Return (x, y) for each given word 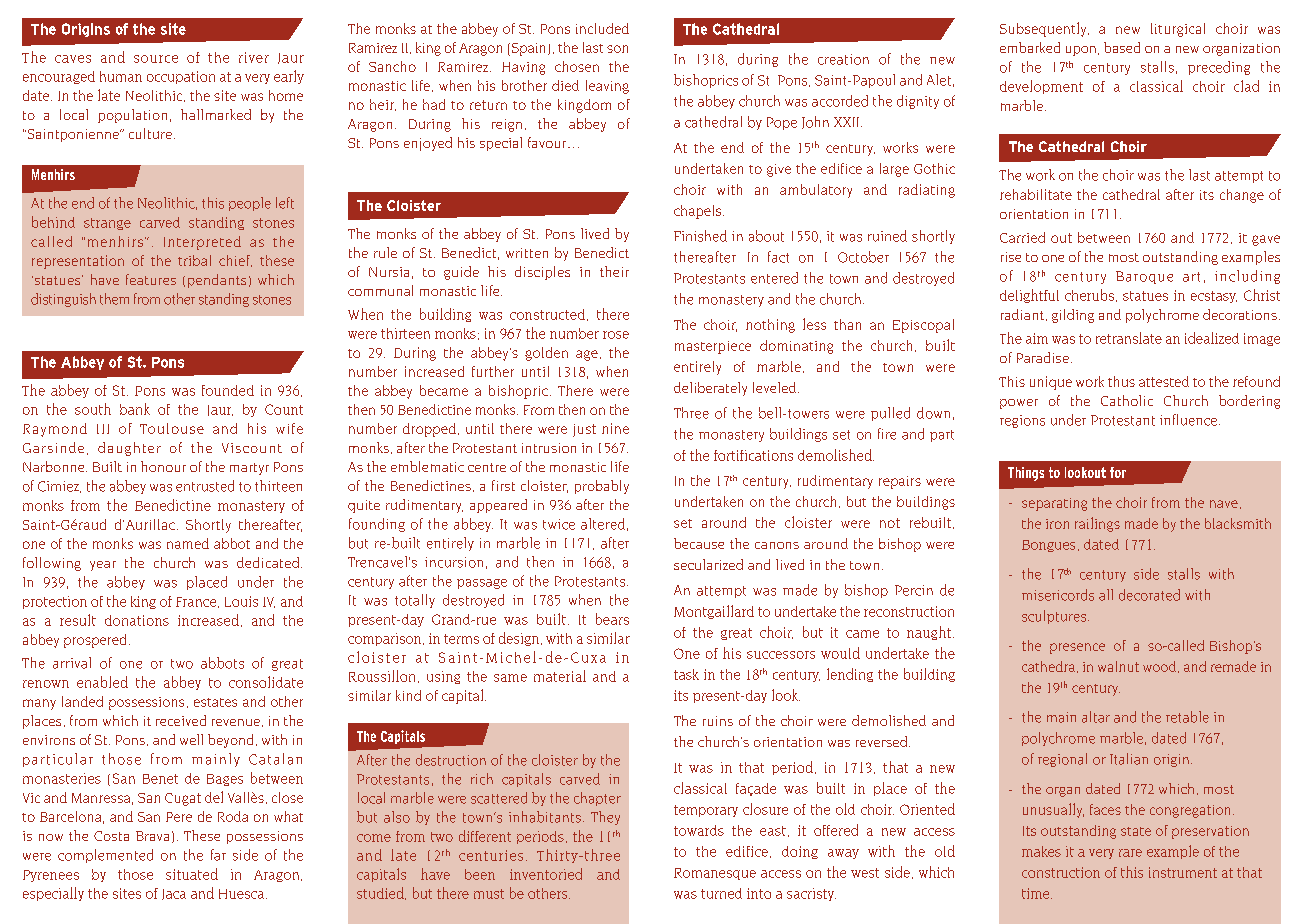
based (1122, 47)
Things (1026, 474)
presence (1077, 648)
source (156, 59)
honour (163, 466)
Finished (700, 236)
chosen (577, 66)
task (686, 674)
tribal (194, 260)
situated (192, 874)
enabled (102, 682)
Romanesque (715, 874)
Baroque (1144, 277)
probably (602, 487)
